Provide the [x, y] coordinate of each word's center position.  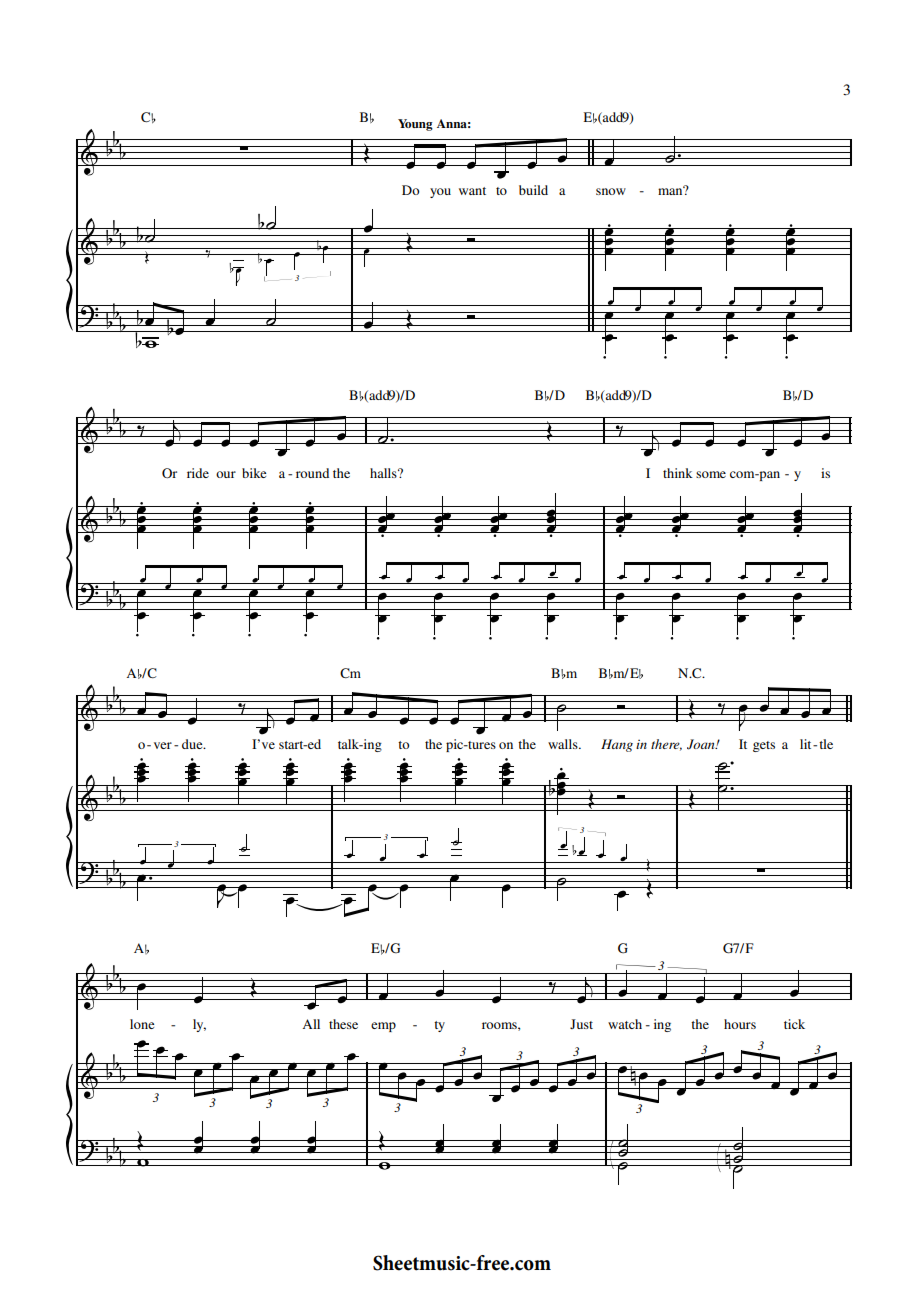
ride [198, 473]
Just [581, 1024]
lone [142, 1024]
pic [456, 745]
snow [611, 191]
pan [768, 476]
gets [764, 746]
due [193, 744]
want [472, 191]
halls [384, 473]
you [440, 193]
